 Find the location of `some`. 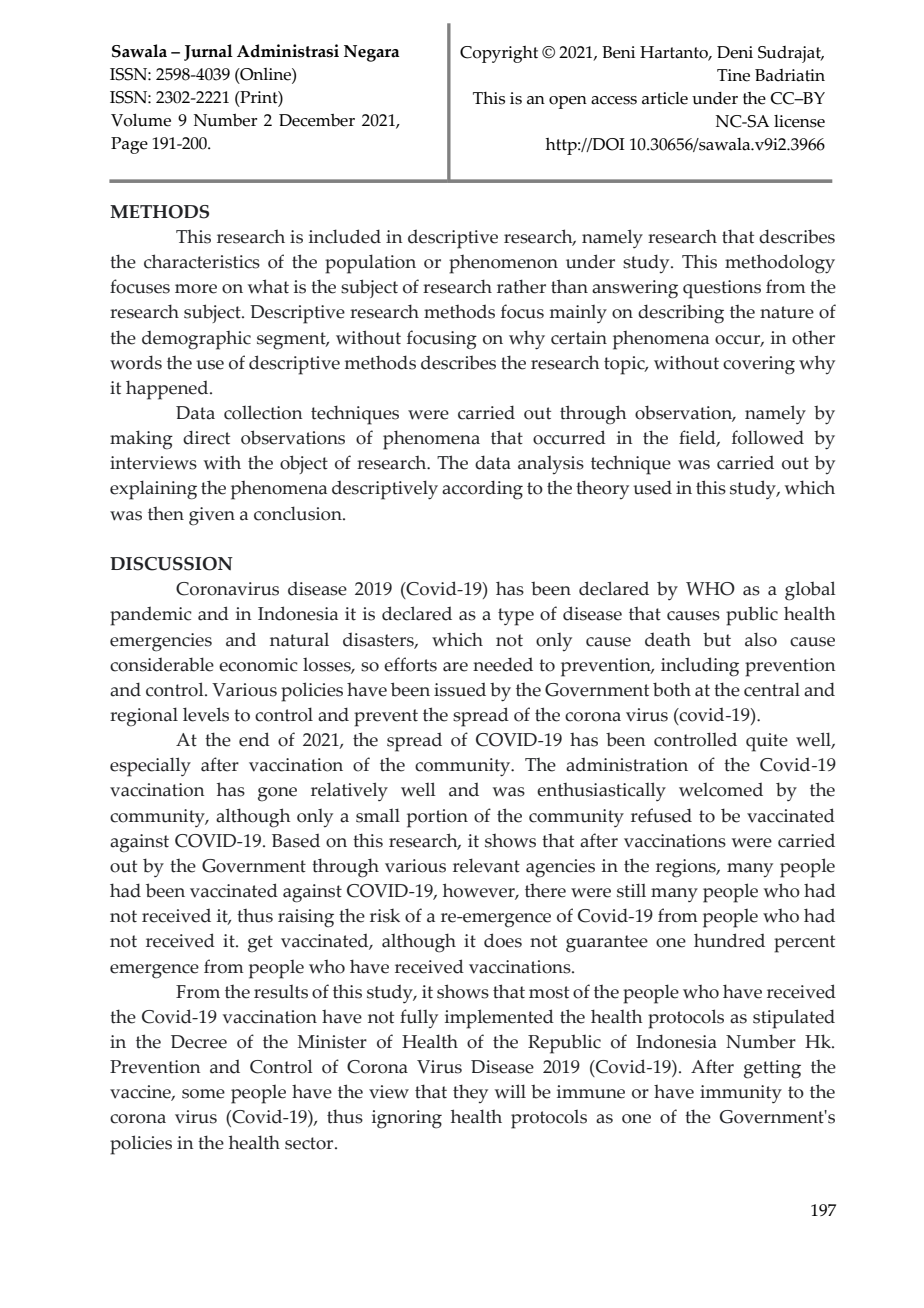

some is located at coordinates (203, 1094).
